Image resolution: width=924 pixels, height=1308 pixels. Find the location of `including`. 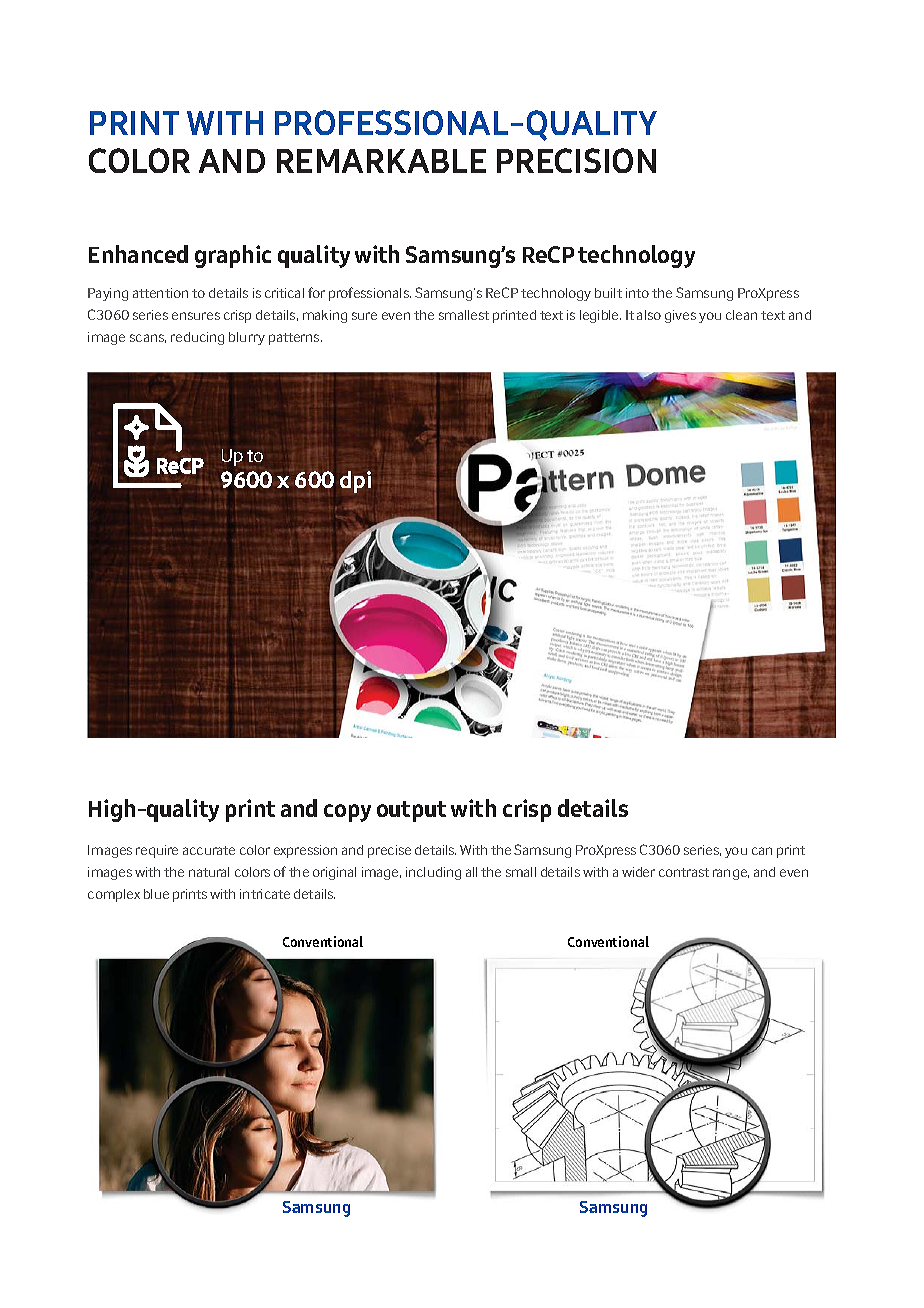

including is located at coordinates (433, 873).
